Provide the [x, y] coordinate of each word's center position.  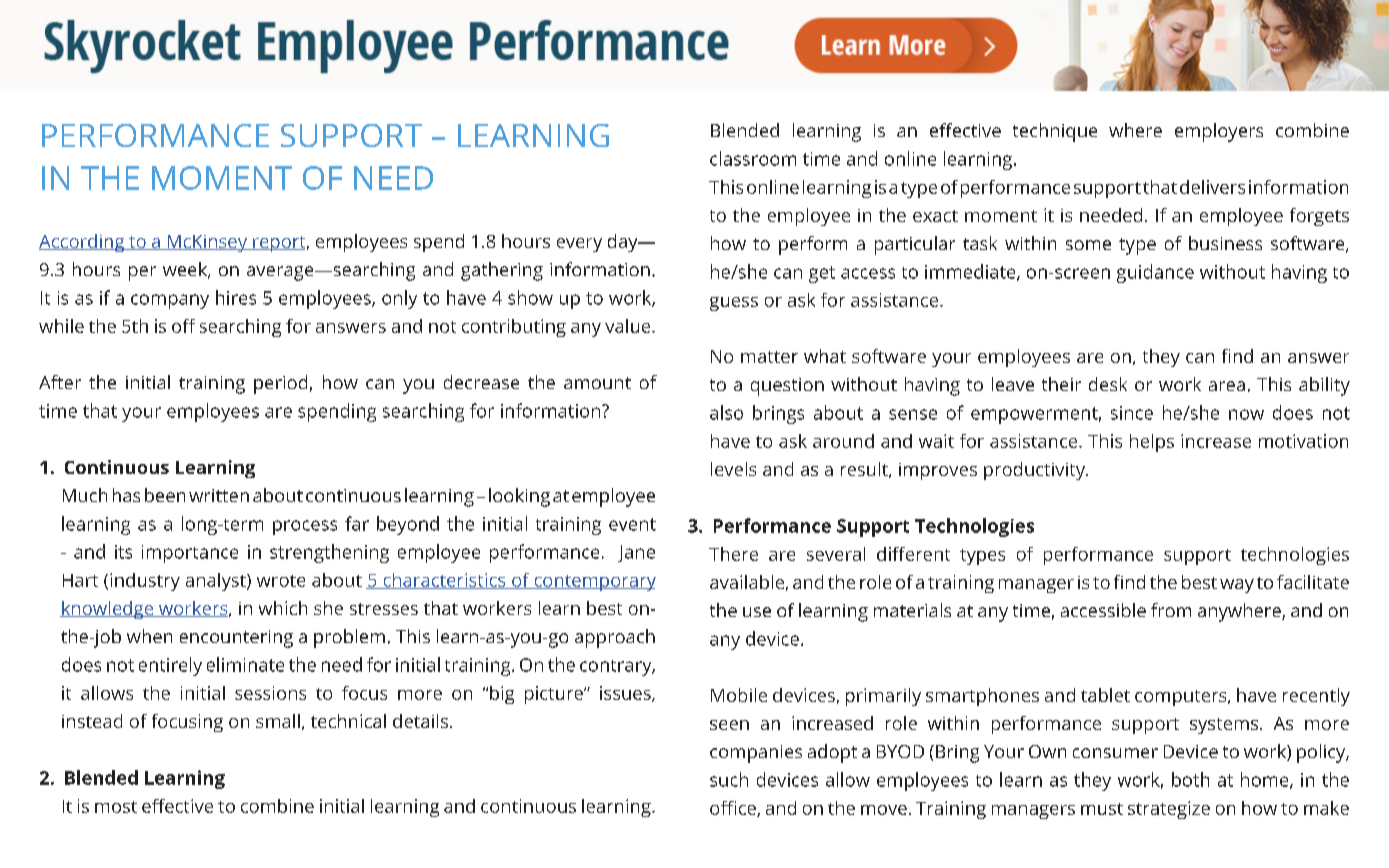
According [83, 243]
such [729, 779]
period [280, 384]
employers [1219, 132]
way [1237, 586]
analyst [217, 582]
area [1227, 386]
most [116, 807]
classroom [753, 158]
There [733, 554]
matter [769, 357]
